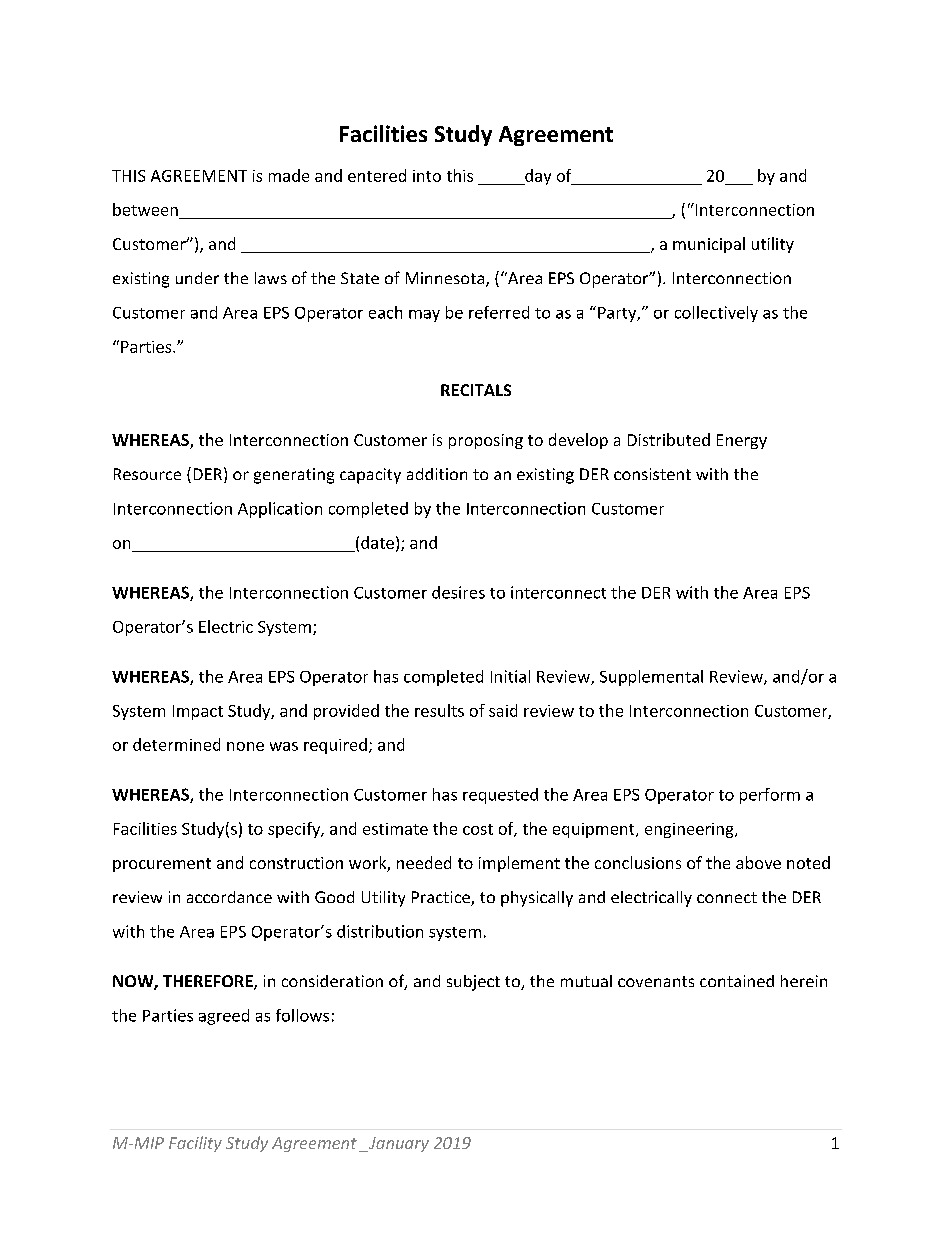  I want to click on proposing, so click(486, 441).
